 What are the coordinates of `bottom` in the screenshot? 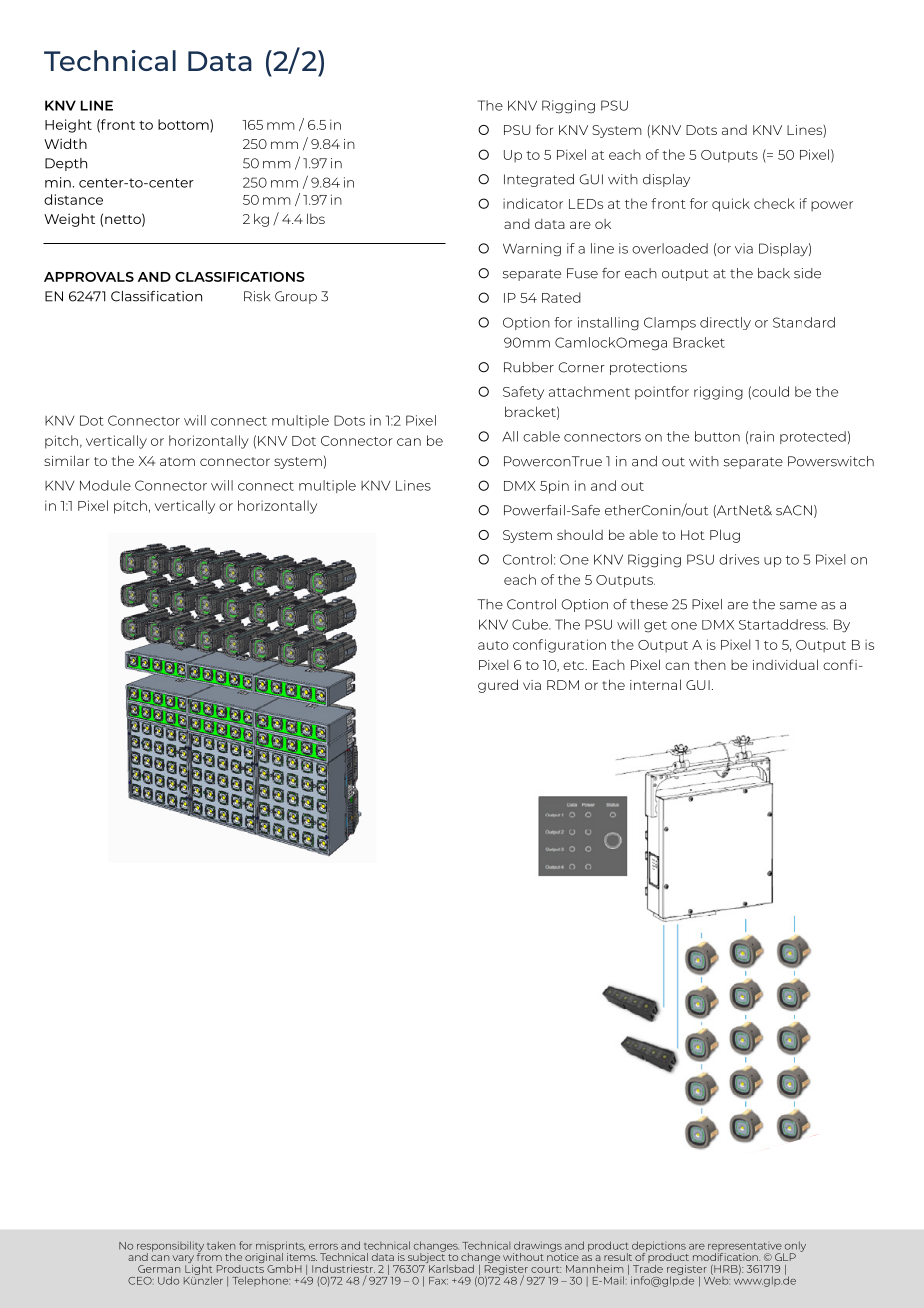 It's located at (184, 125).
